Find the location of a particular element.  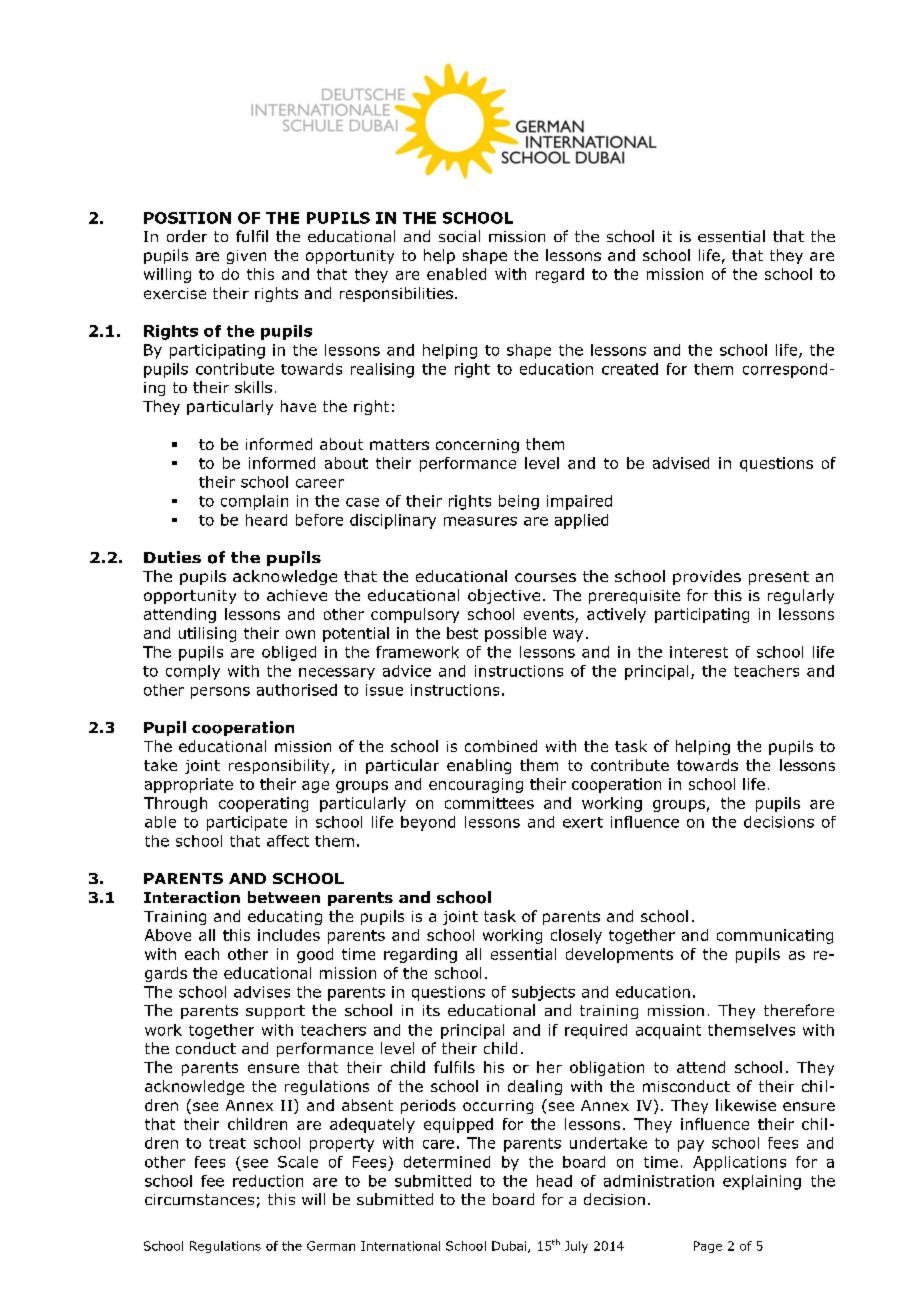

persons is located at coordinates (220, 693).
